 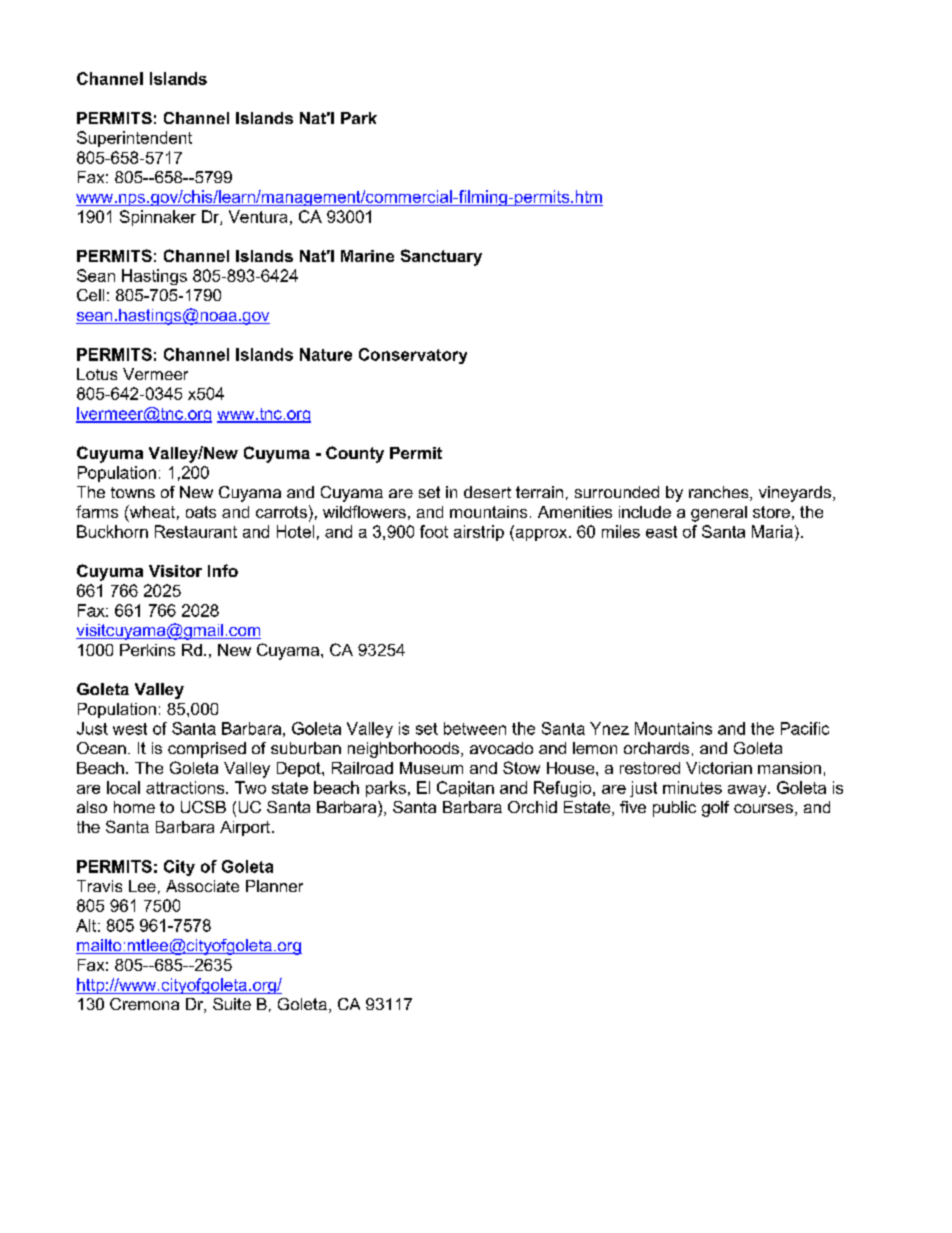 I want to click on golf, so click(x=715, y=809).
